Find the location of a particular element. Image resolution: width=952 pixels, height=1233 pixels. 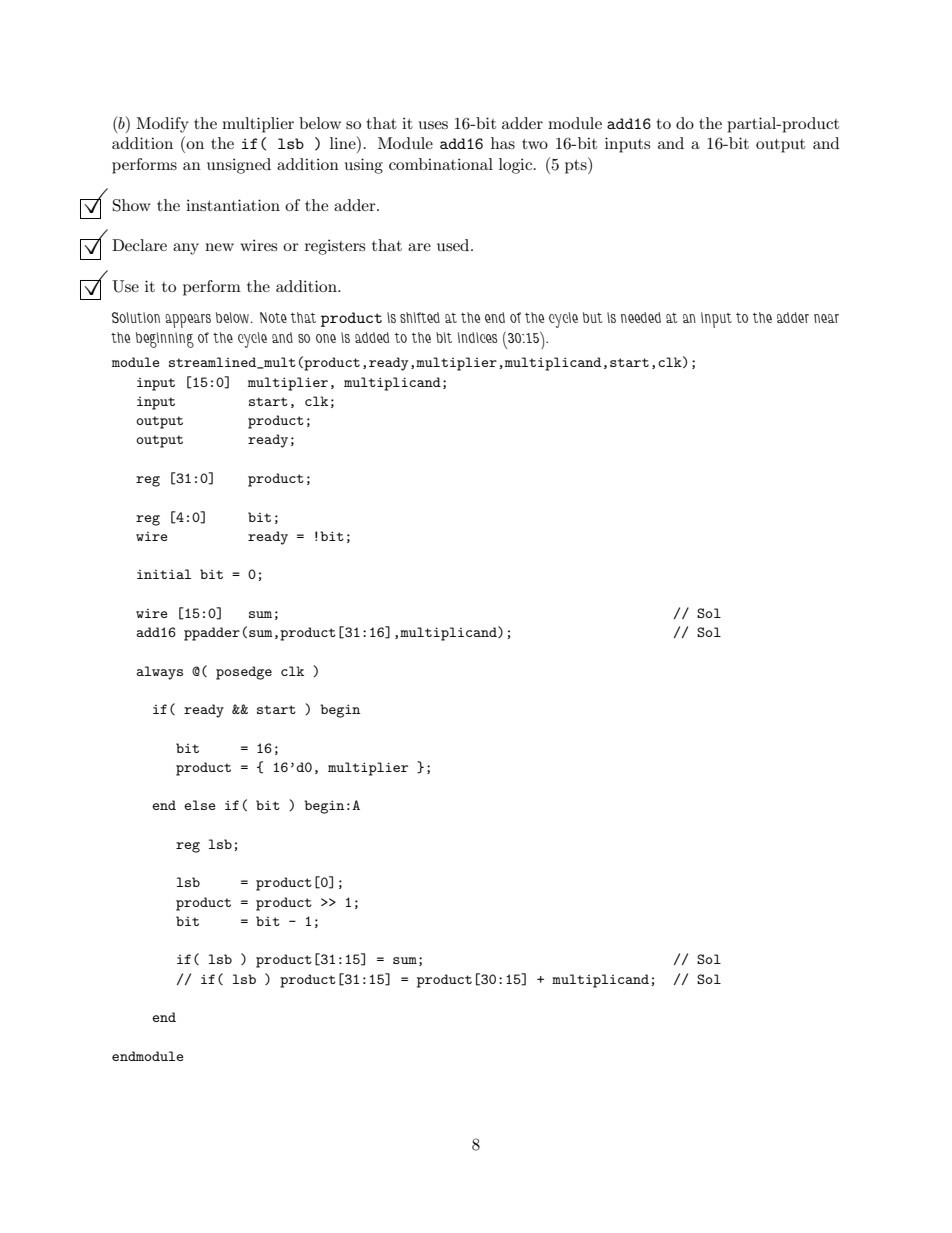

near is located at coordinates (826, 318).
